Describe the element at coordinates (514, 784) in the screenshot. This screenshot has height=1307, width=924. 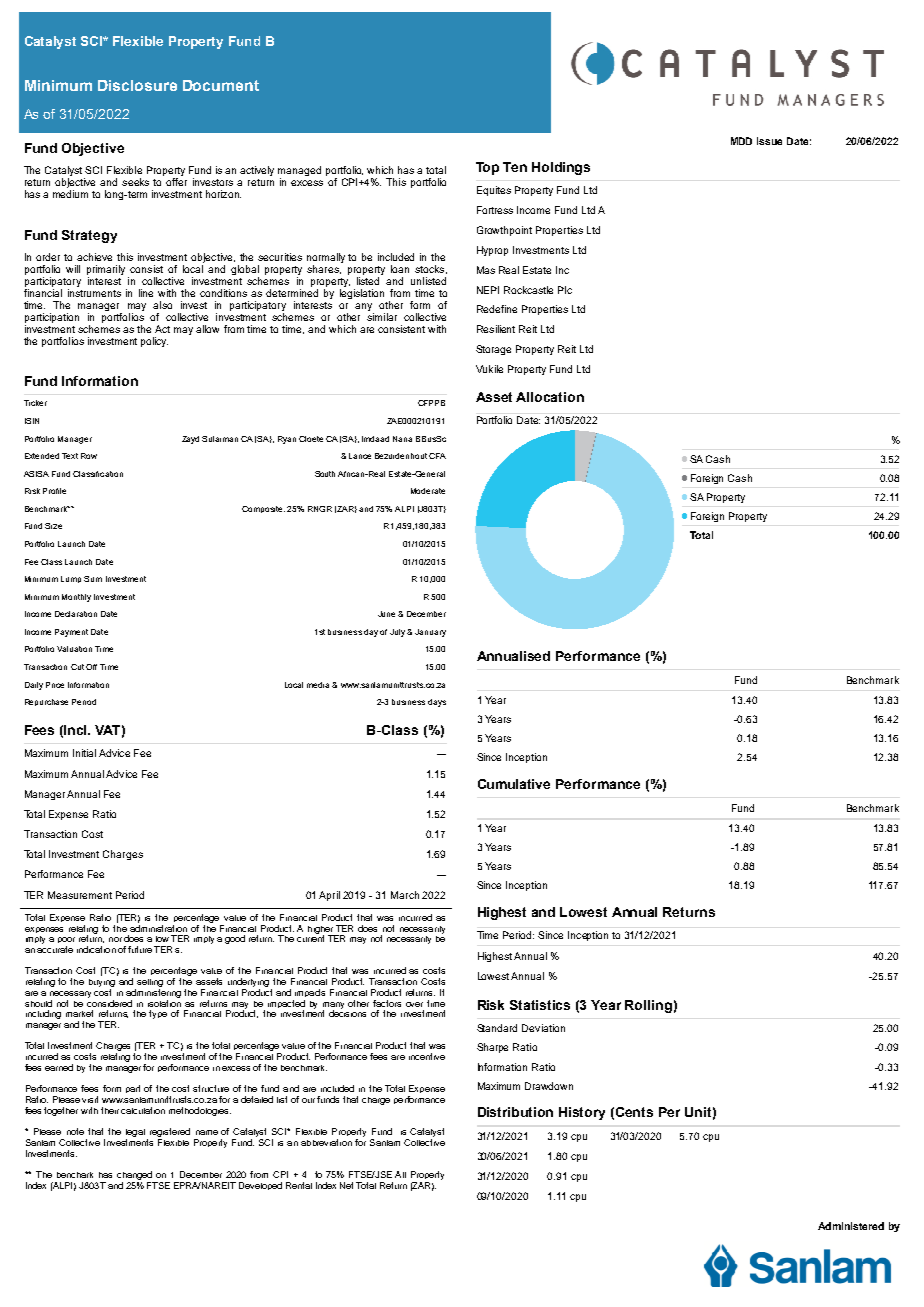
I see `Cumulative` at that location.
